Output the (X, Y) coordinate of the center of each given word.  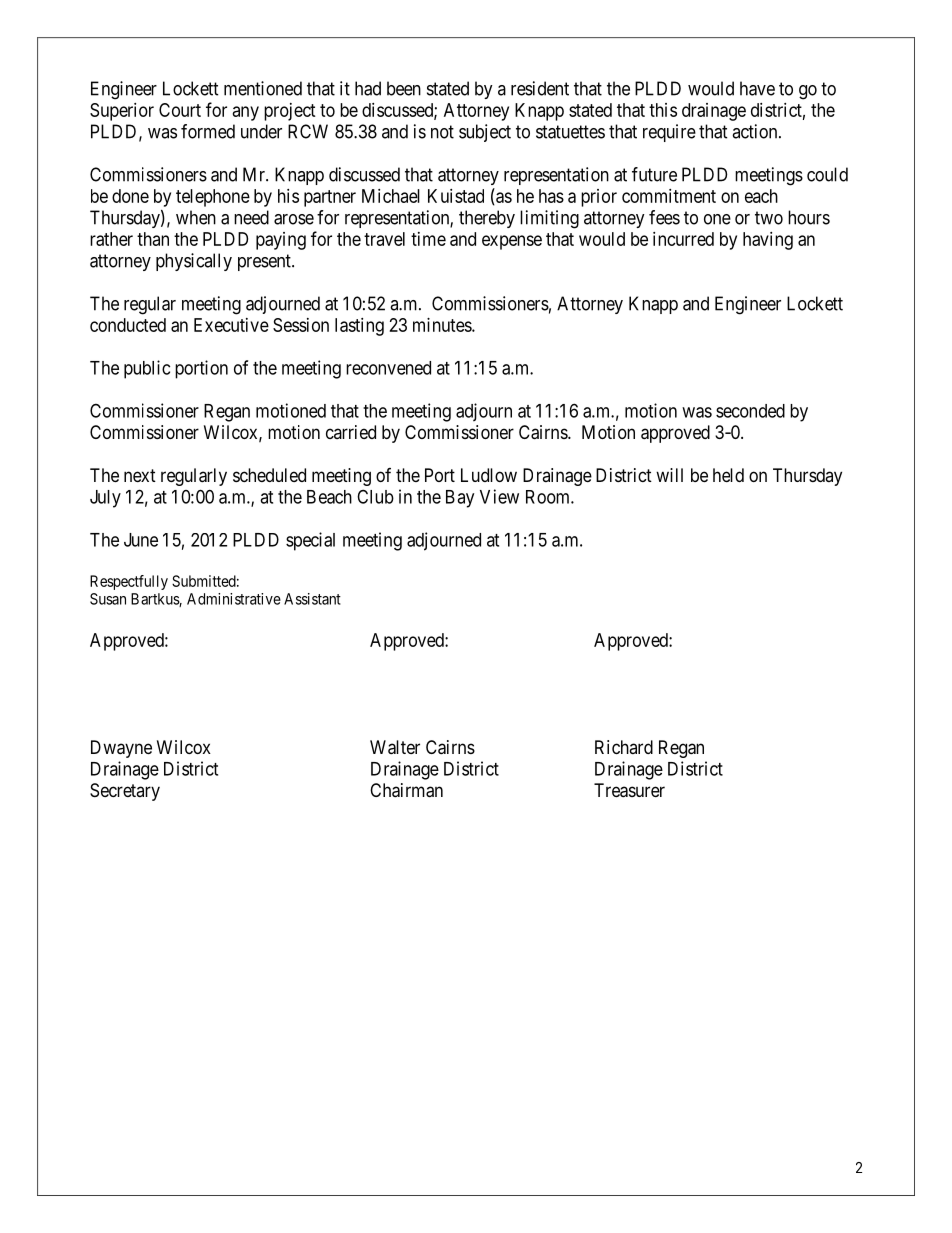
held (728, 475)
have (757, 88)
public (147, 369)
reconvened (388, 368)
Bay (460, 499)
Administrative (234, 599)
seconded (750, 411)
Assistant (312, 599)
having (768, 241)
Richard (624, 747)
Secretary (125, 792)
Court (180, 110)
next (140, 475)
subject (485, 133)
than (153, 239)
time (428, 239)
